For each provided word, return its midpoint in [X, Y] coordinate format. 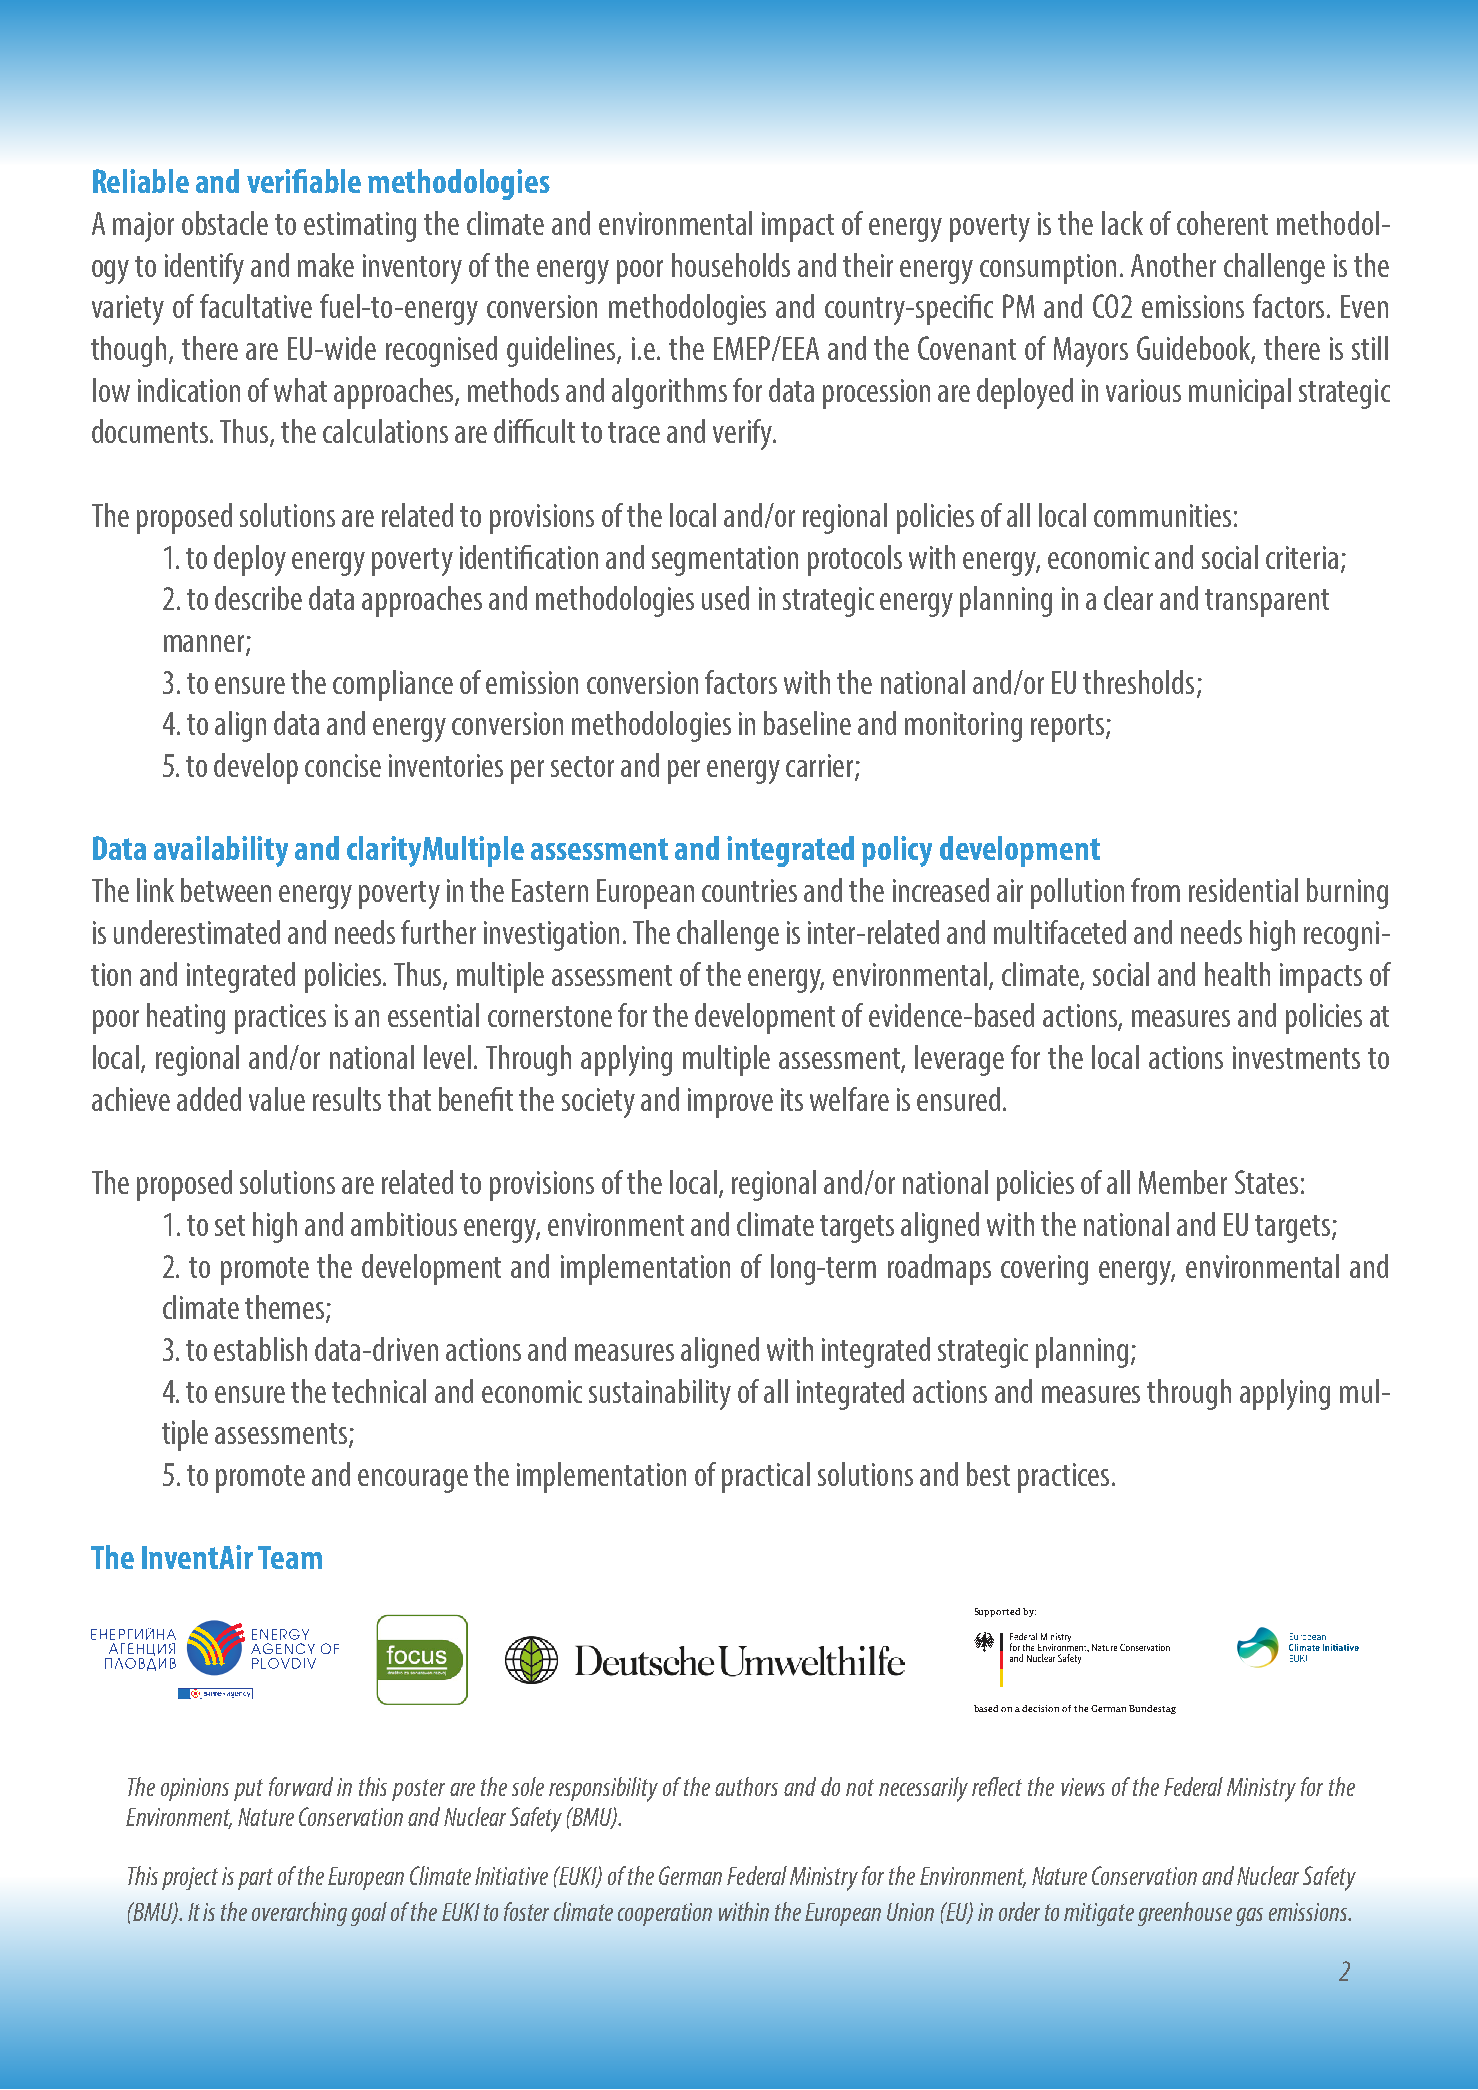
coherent [1222, 223]
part [255, 1879]
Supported [997, 1612]
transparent [1267, 603]
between [226, 890]
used [725, 598]
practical [766, 1477]
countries [749, 890]
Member [1183, 1182]
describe [258, 598]
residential [1243, 890]
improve [730, 1103]
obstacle [225, 223]
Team [290, 1557]
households [731, 265]
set [230, 1225]
